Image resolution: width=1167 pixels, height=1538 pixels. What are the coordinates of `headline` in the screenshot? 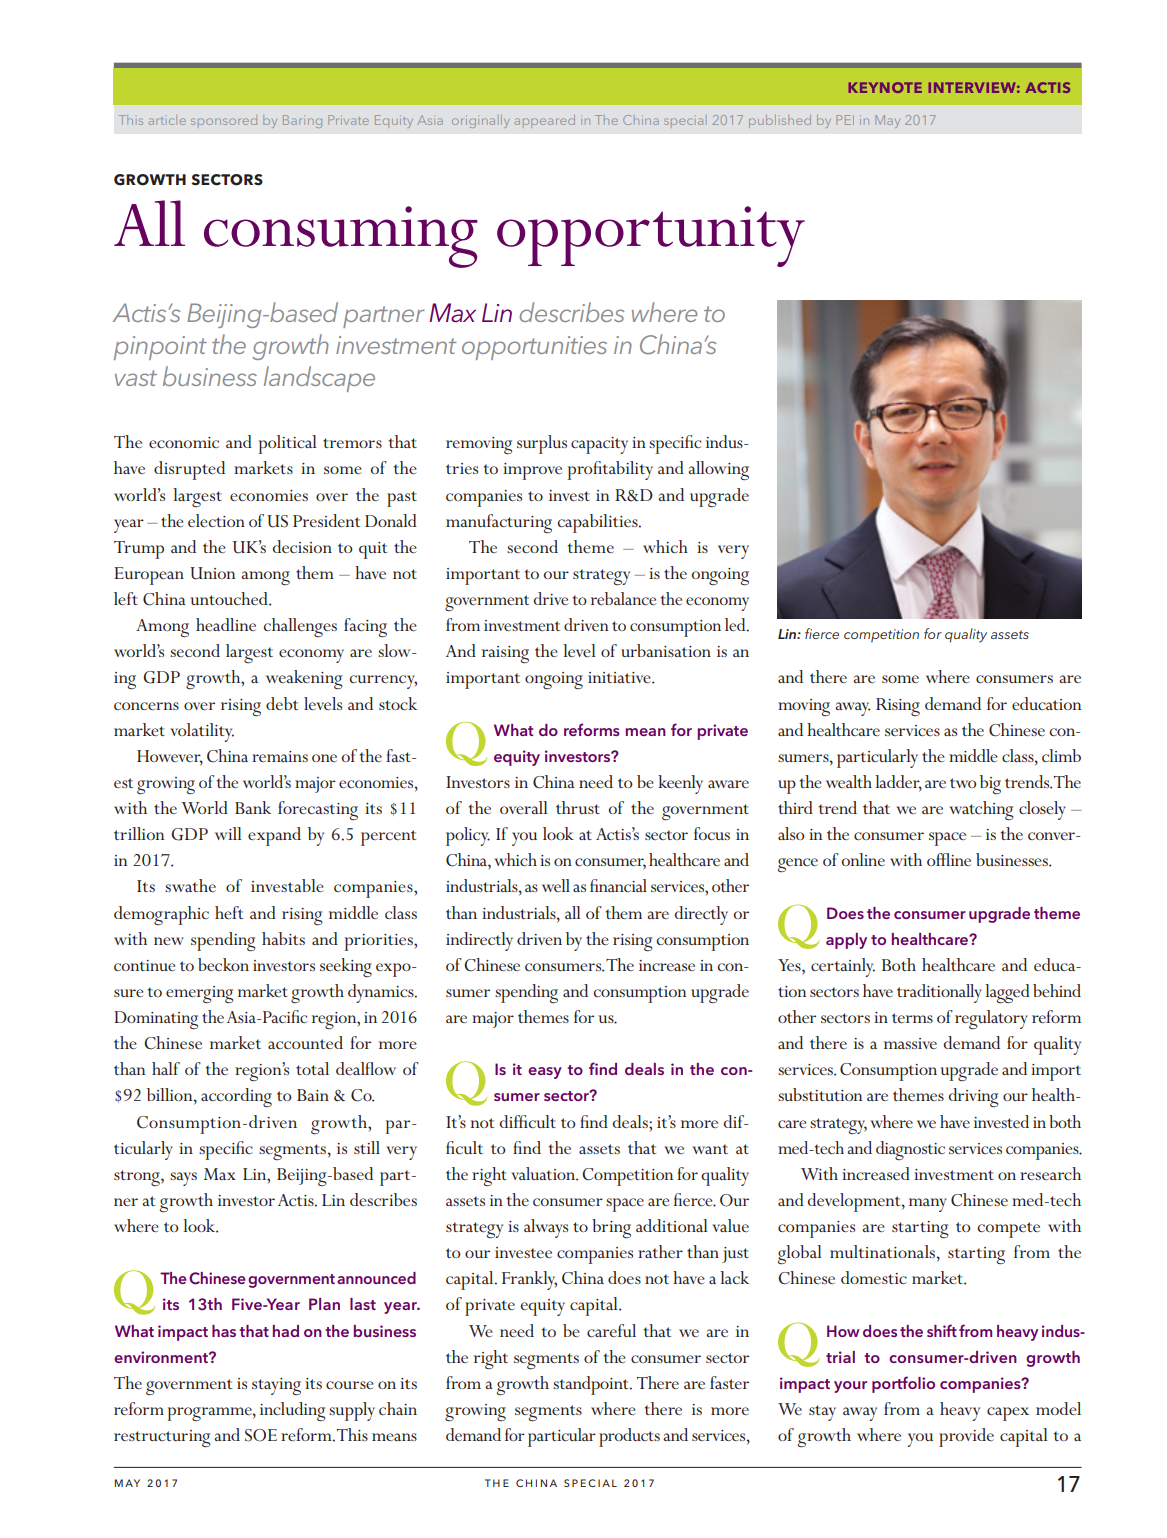 It's located at (226, 624).
